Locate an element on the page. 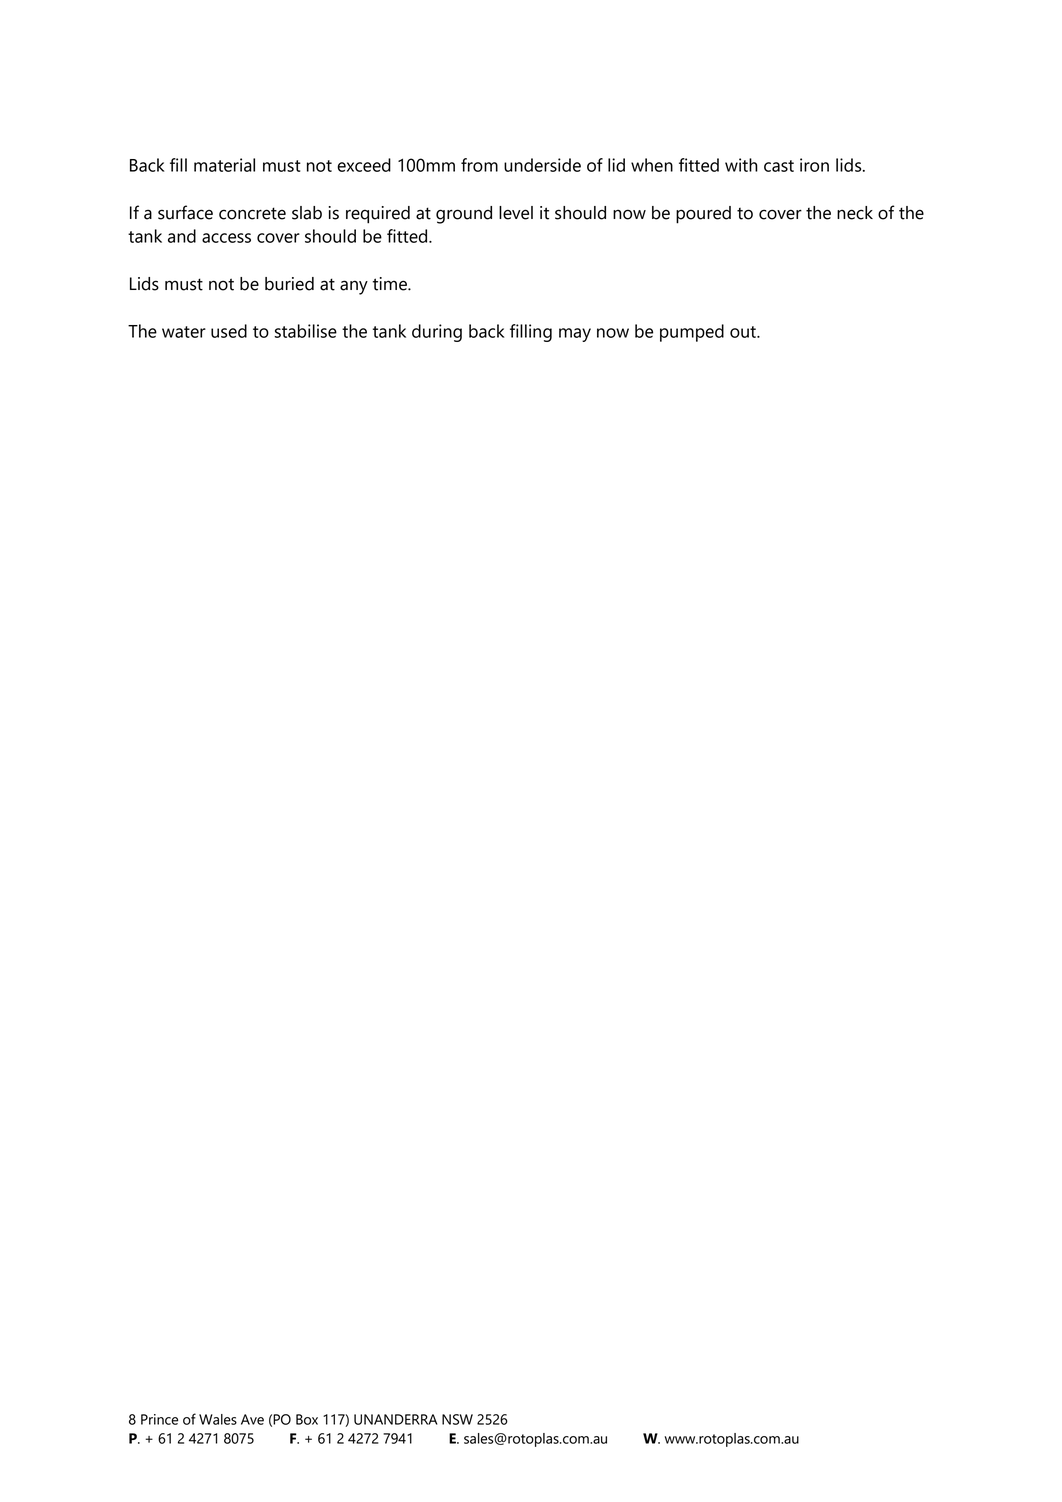  Ave is located at coordinates (252, 1419).
